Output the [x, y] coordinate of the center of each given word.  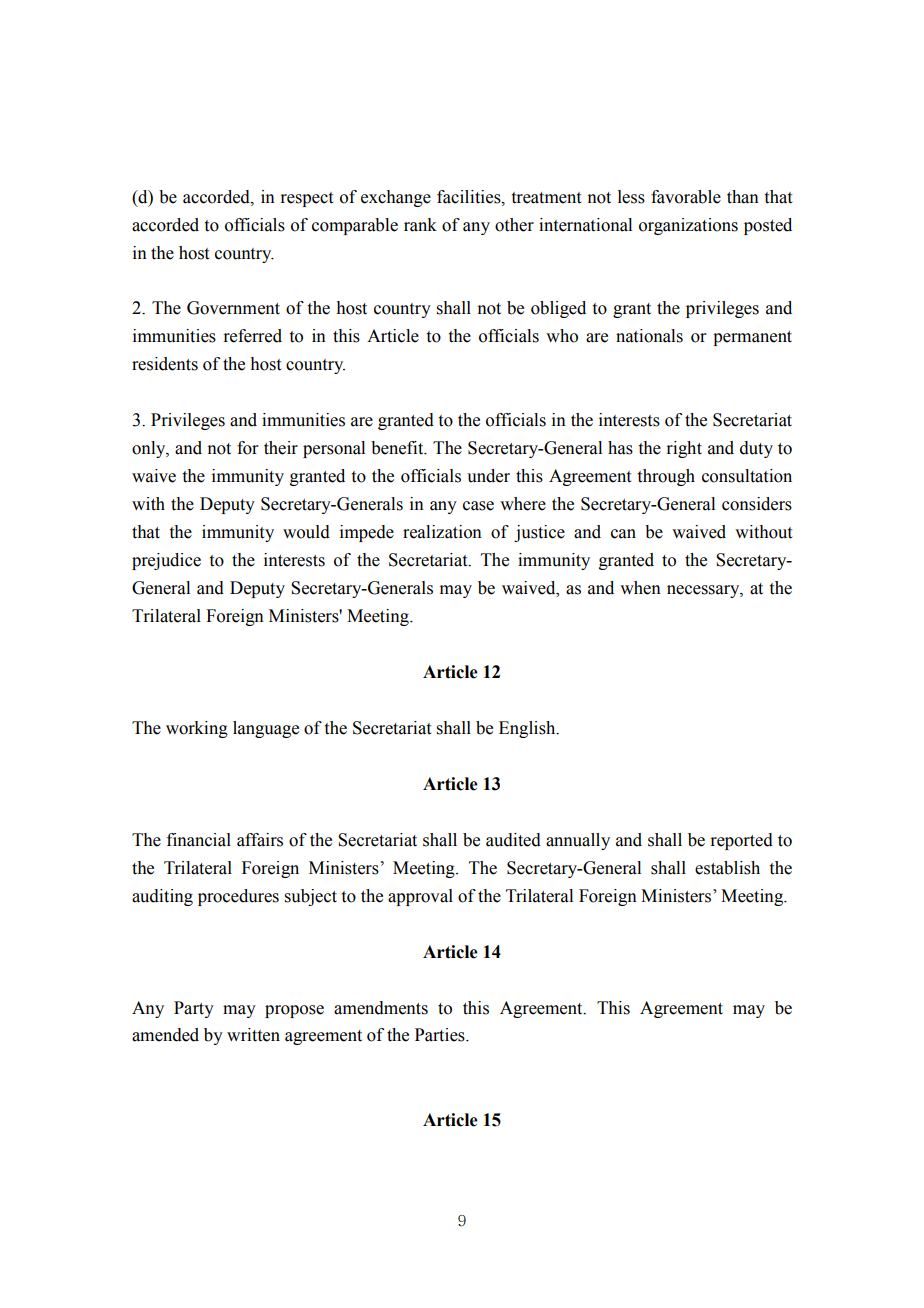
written [253, 1035]
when [640, 588]
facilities [470, 197]
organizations [688, 226]
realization [442, 532]
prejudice [166, 561]
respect [306, 199]
